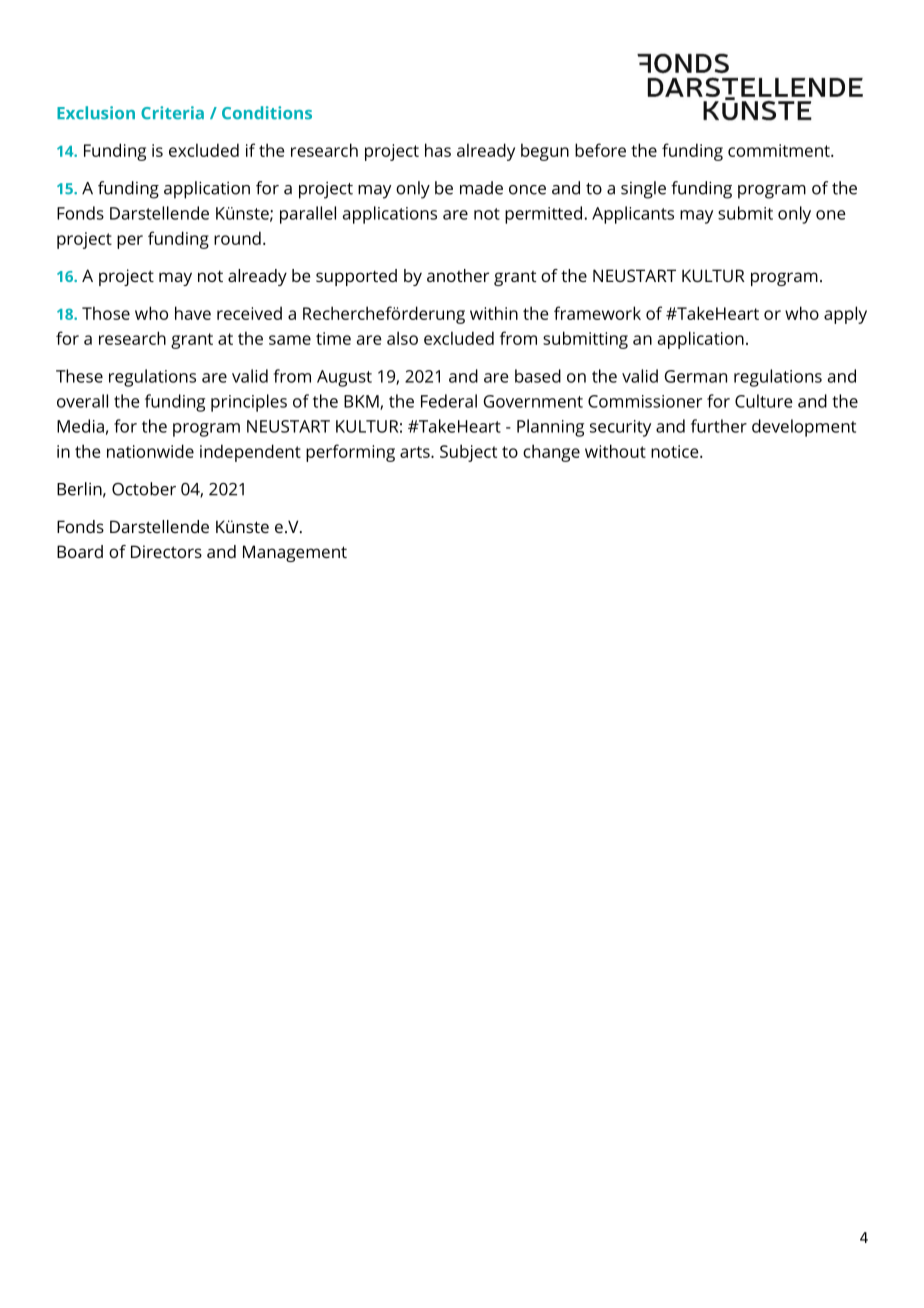 The height and width of the document is (1308, 924). Describe the element at coordinates (295, 553) in the document. I see `Management` at that location.
